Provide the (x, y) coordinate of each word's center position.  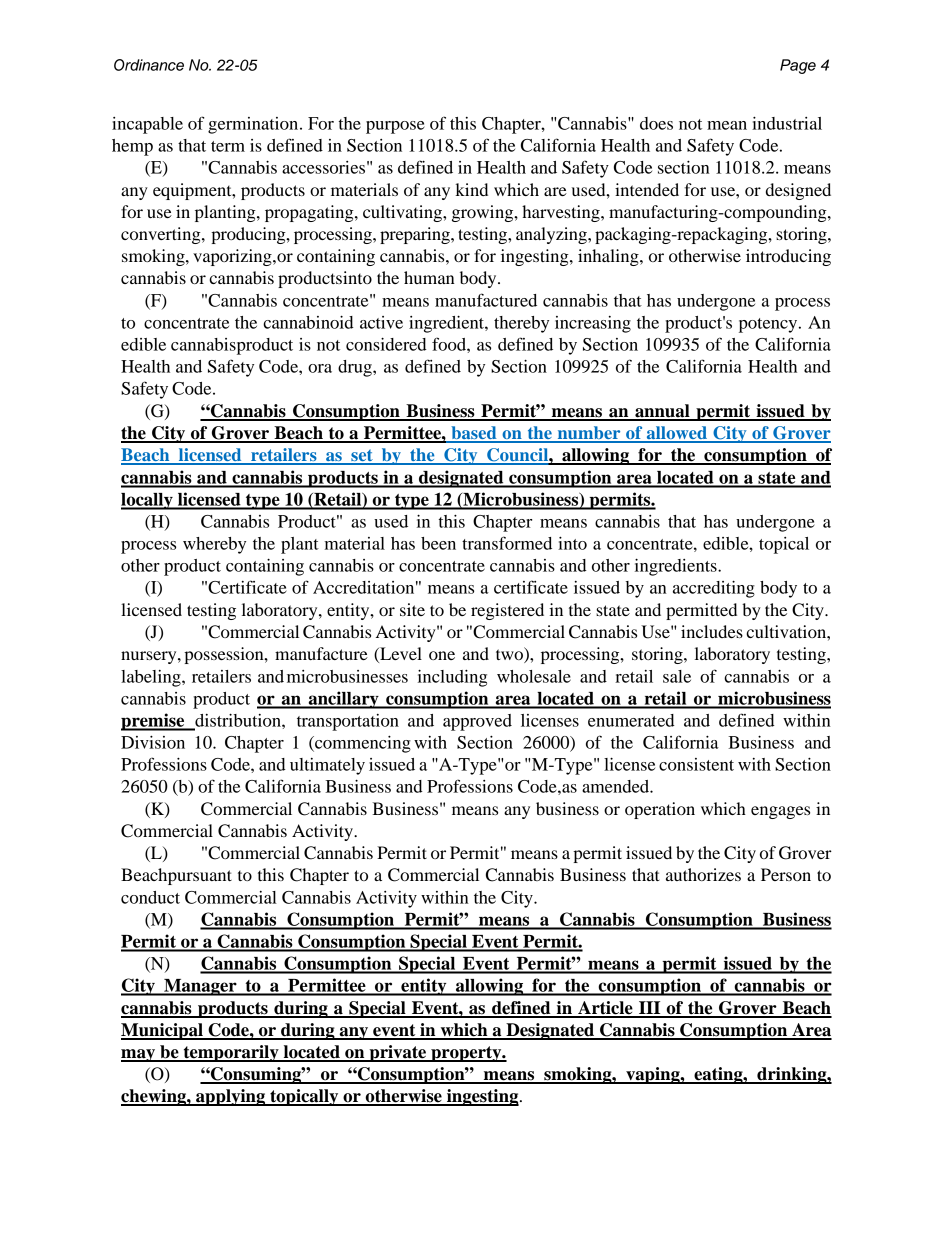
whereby (214, 545)
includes (712, 631)
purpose (395, 127)
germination (254, 125)
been (438, 543)
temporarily (231, 1053)
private (398, 1053)
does (656, 123)
